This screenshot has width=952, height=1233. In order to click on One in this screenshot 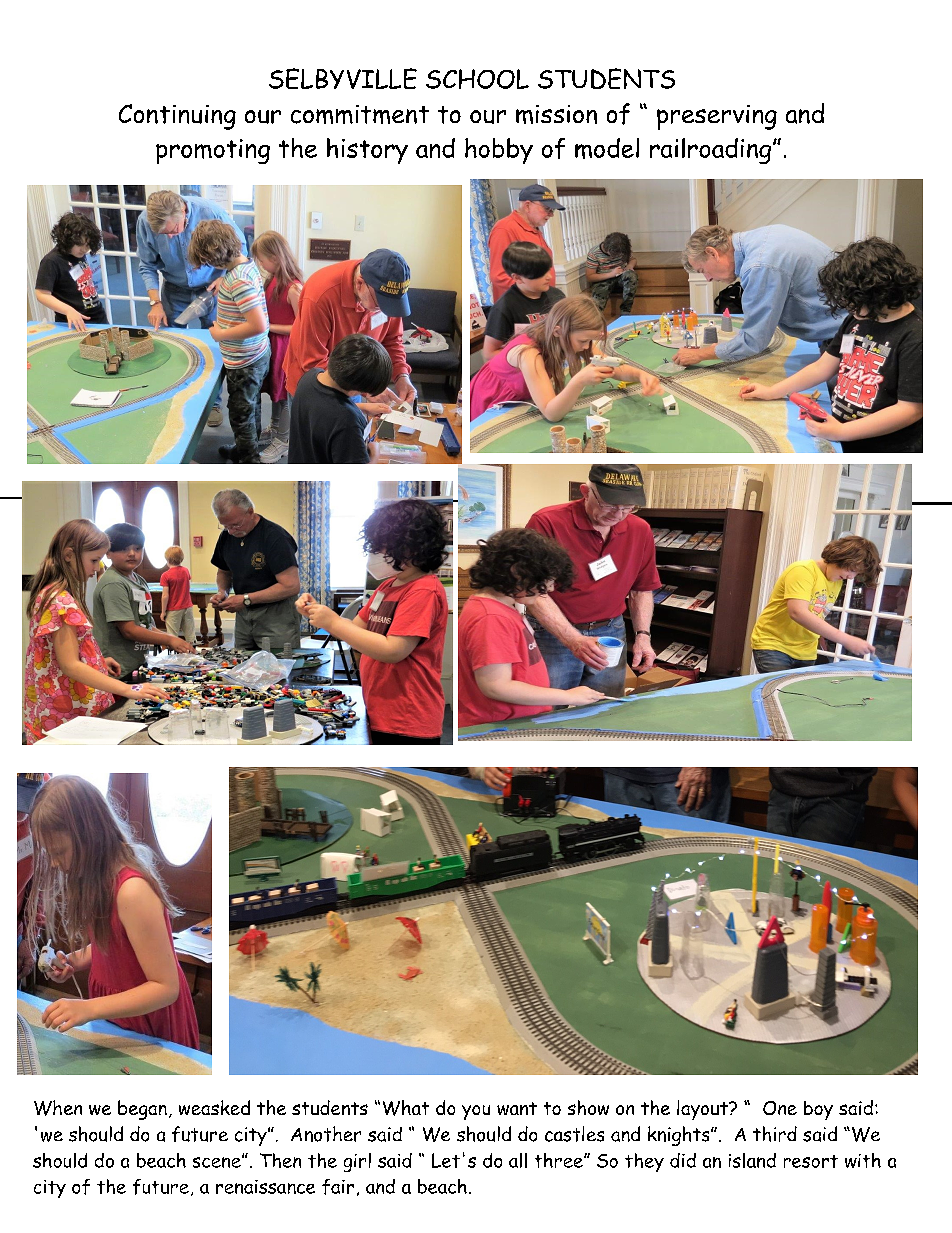, I will do `click(780, 1108)`.
